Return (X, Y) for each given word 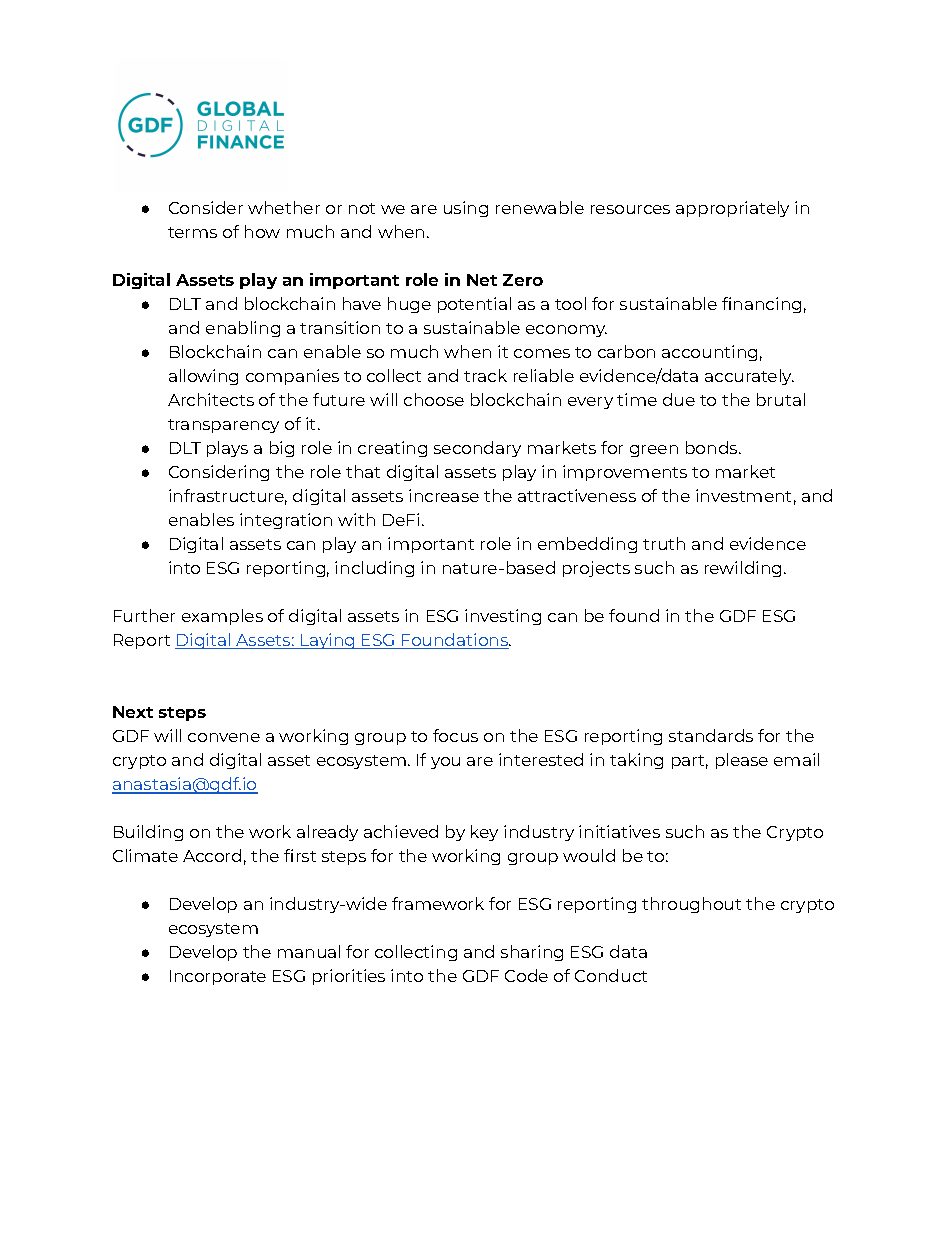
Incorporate (218, 977)
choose (434, 399)
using (466, 209)
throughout (691, 905)
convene (224, 737)
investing (503, 617)
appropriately (732, 209)
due (679, 399)
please (742, 761)
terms (192, 232)
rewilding (743, 569)
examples (222, 617)
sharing (532, 953)
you (445, 763)
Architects (211, 399)
